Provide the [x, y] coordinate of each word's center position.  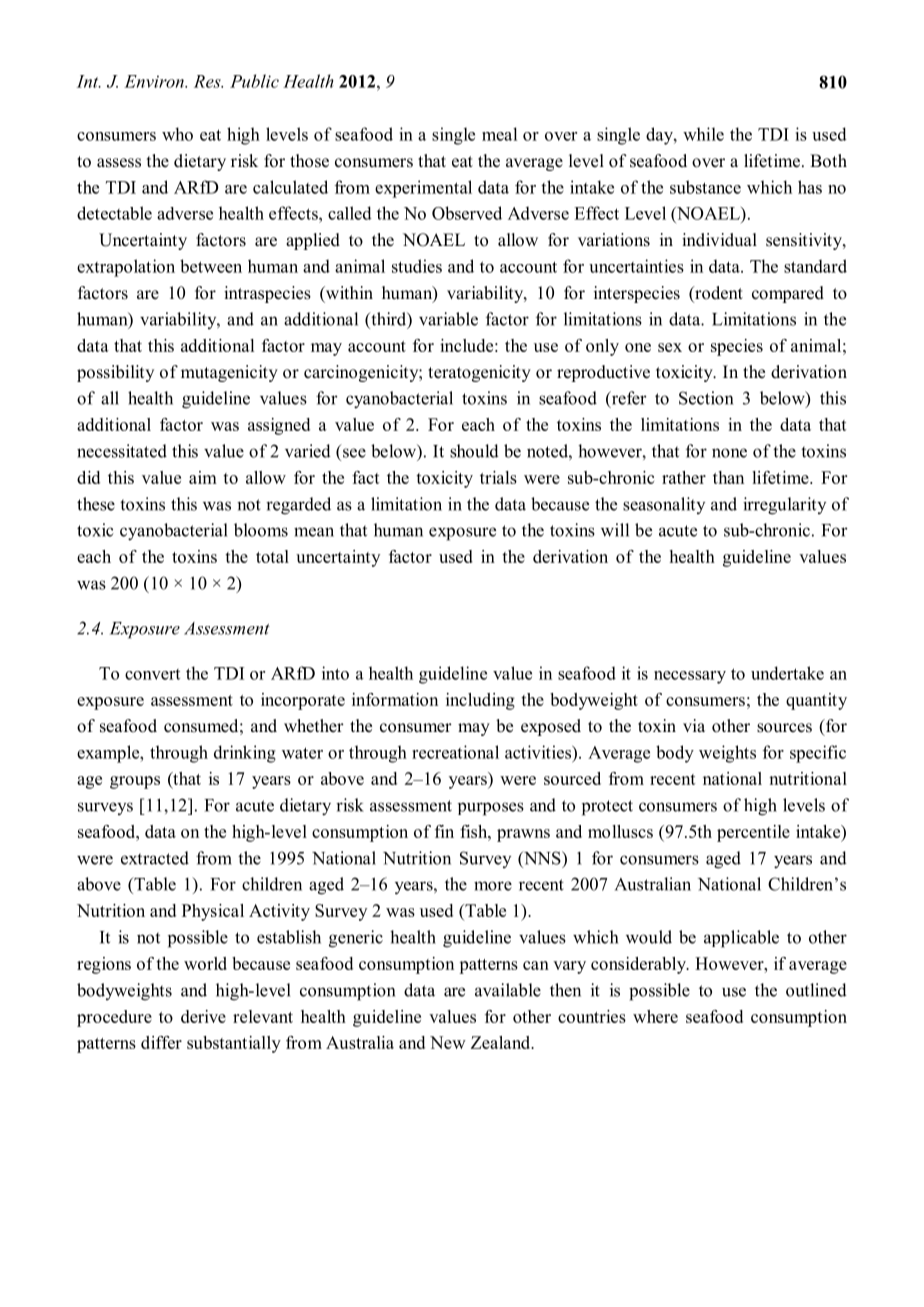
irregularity [784, 506]
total [272, 556]
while [703, 134]
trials [498, 477]
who [177, 134]
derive [203, 1016]
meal [499, 134]
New [448, 1042]
